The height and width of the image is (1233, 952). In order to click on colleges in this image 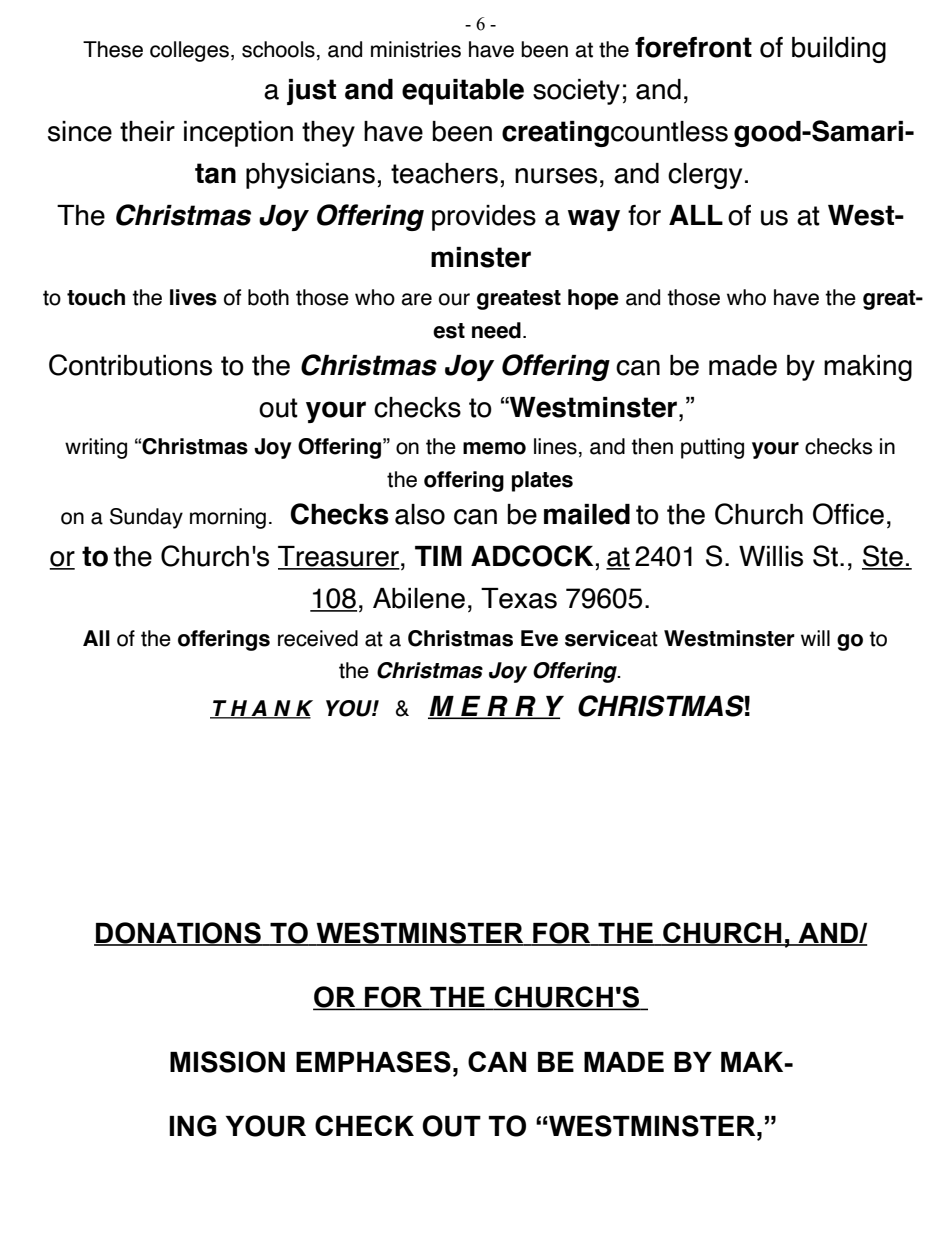, I will do `click(189, 51)`.
